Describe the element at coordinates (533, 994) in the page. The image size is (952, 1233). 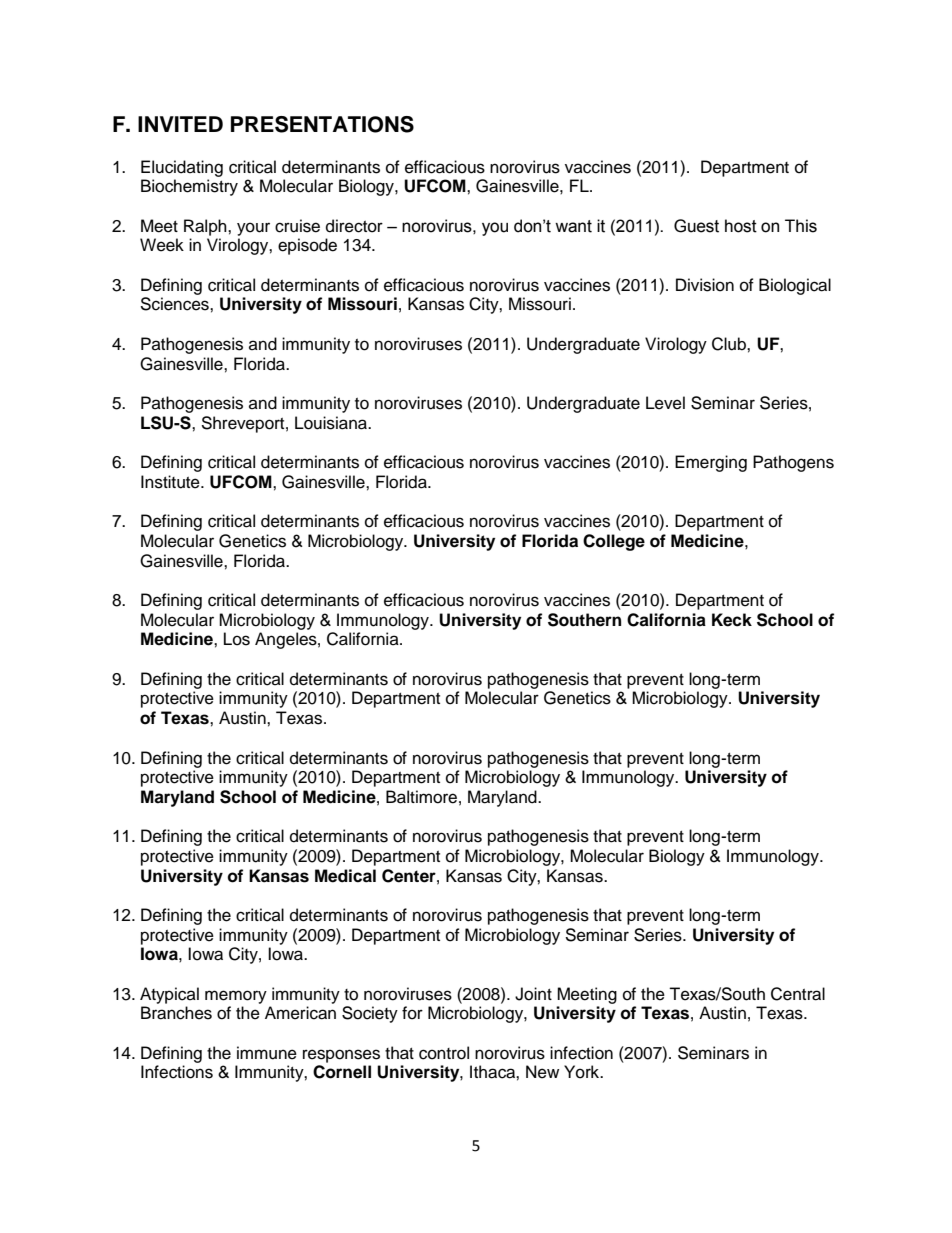
I see `Joint` at that location.
